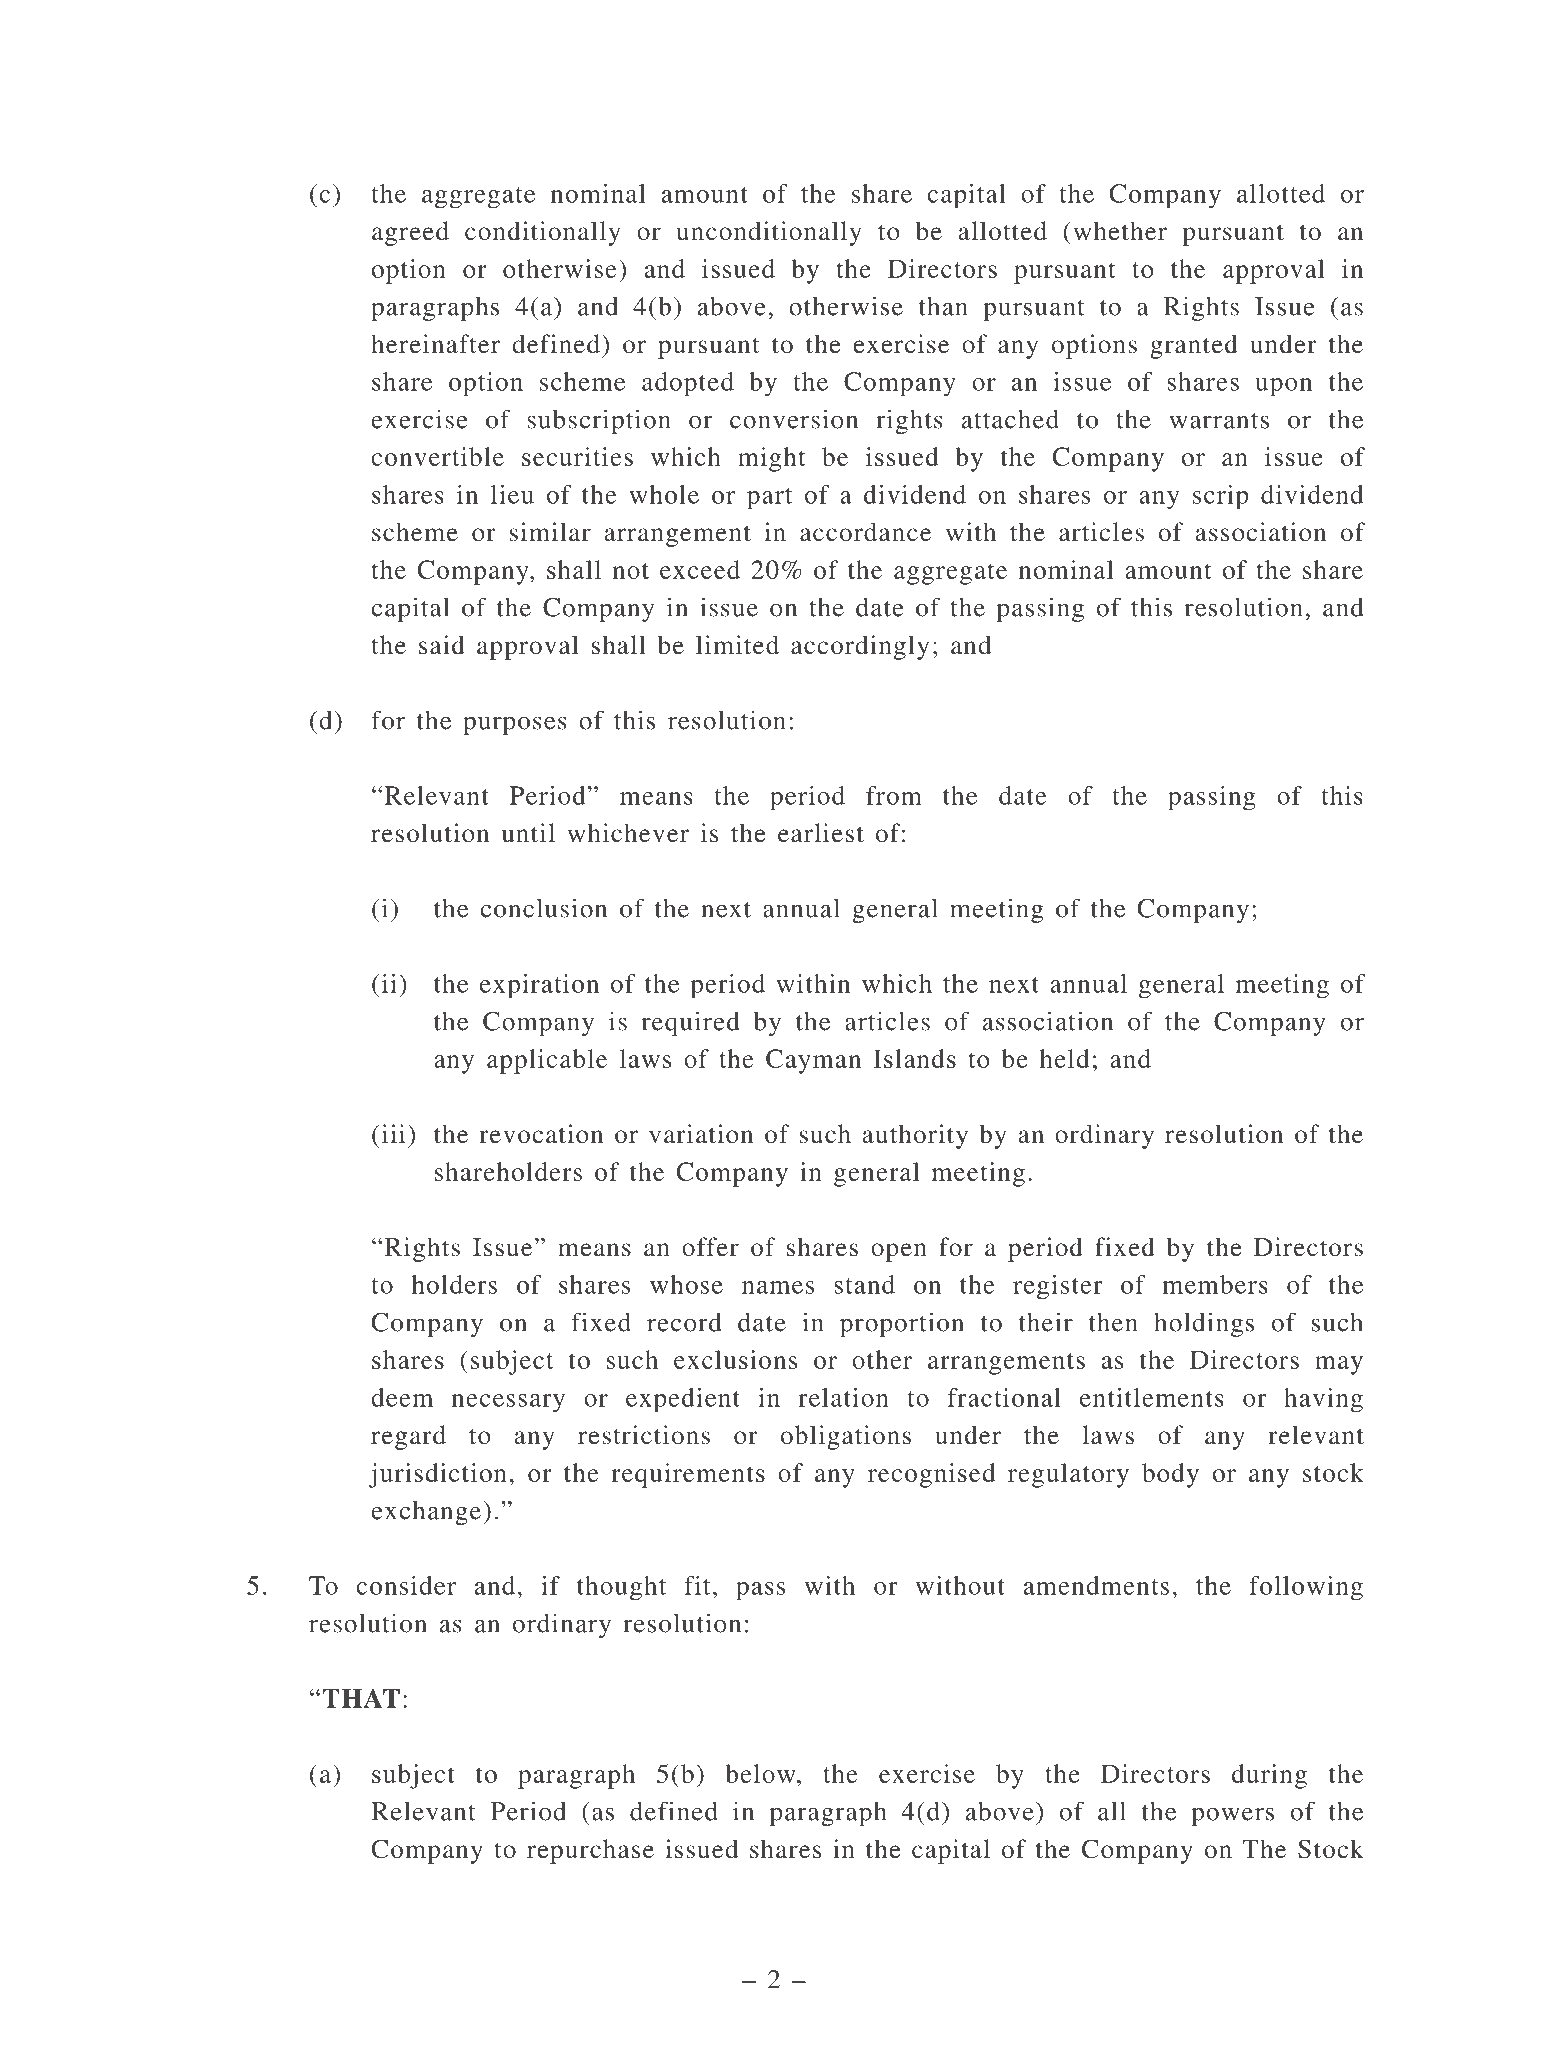  Describe the element at coordinates (761, 1773) in the screenshot. I see `below` at that location.
